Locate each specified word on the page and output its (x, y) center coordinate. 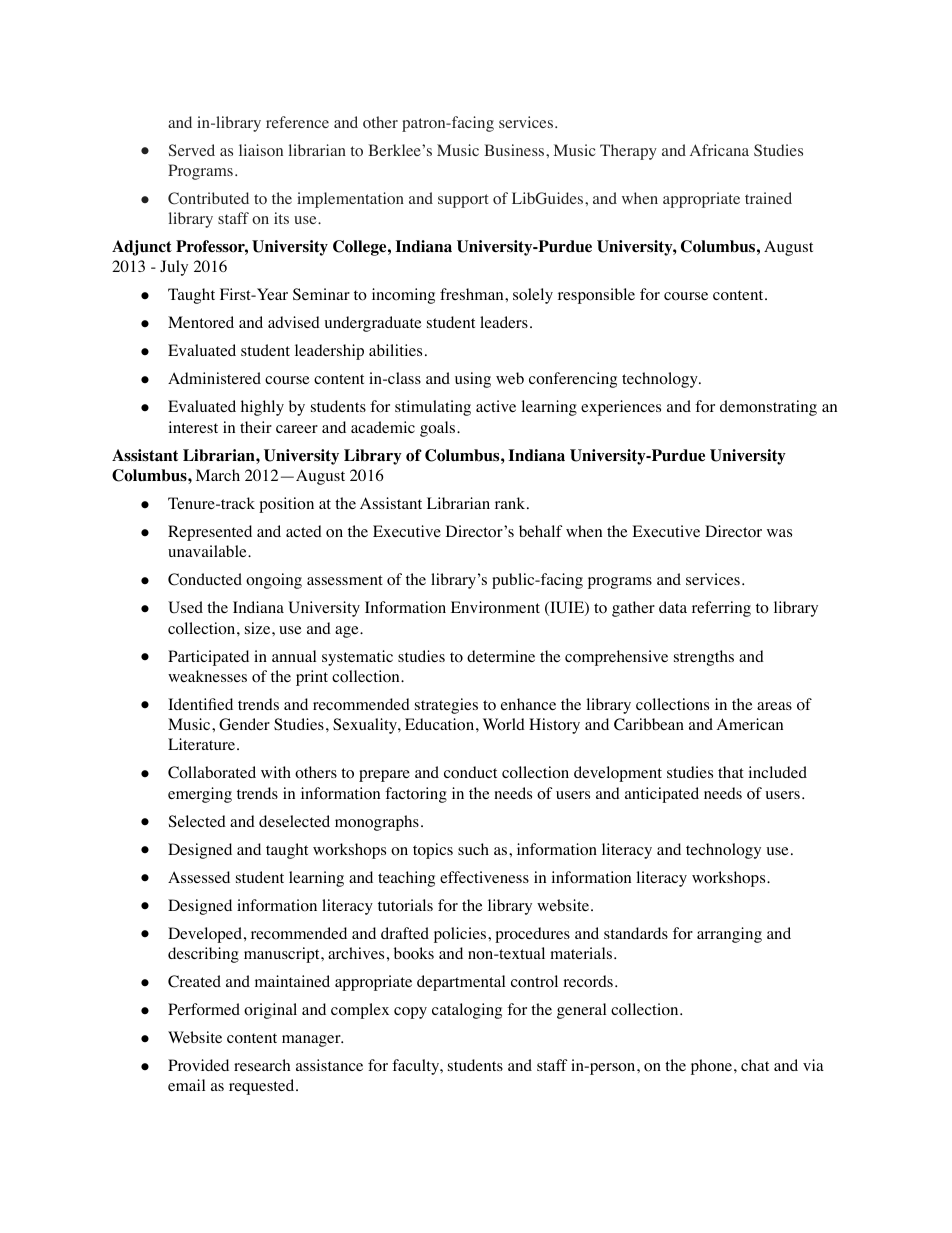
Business (515, 150)
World (504, 724)
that (731, 772)
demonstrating (768, 408)
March (218, 475)
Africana (719, 150)
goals (439, 429)
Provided (198, 1065)
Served (192, 150)
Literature (203, 744)
